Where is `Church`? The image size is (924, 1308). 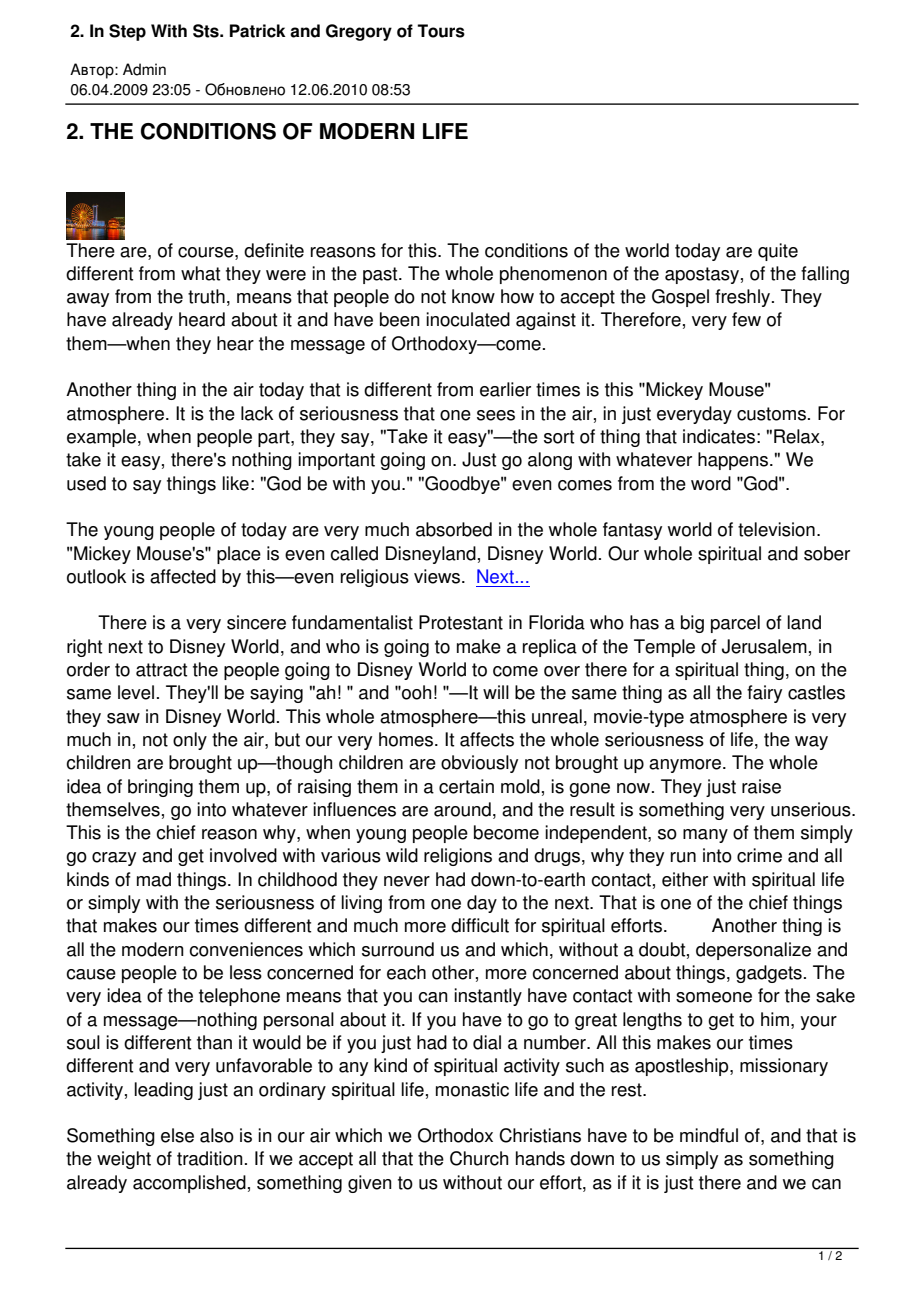
Church is located at coordinates (479, 1158).
